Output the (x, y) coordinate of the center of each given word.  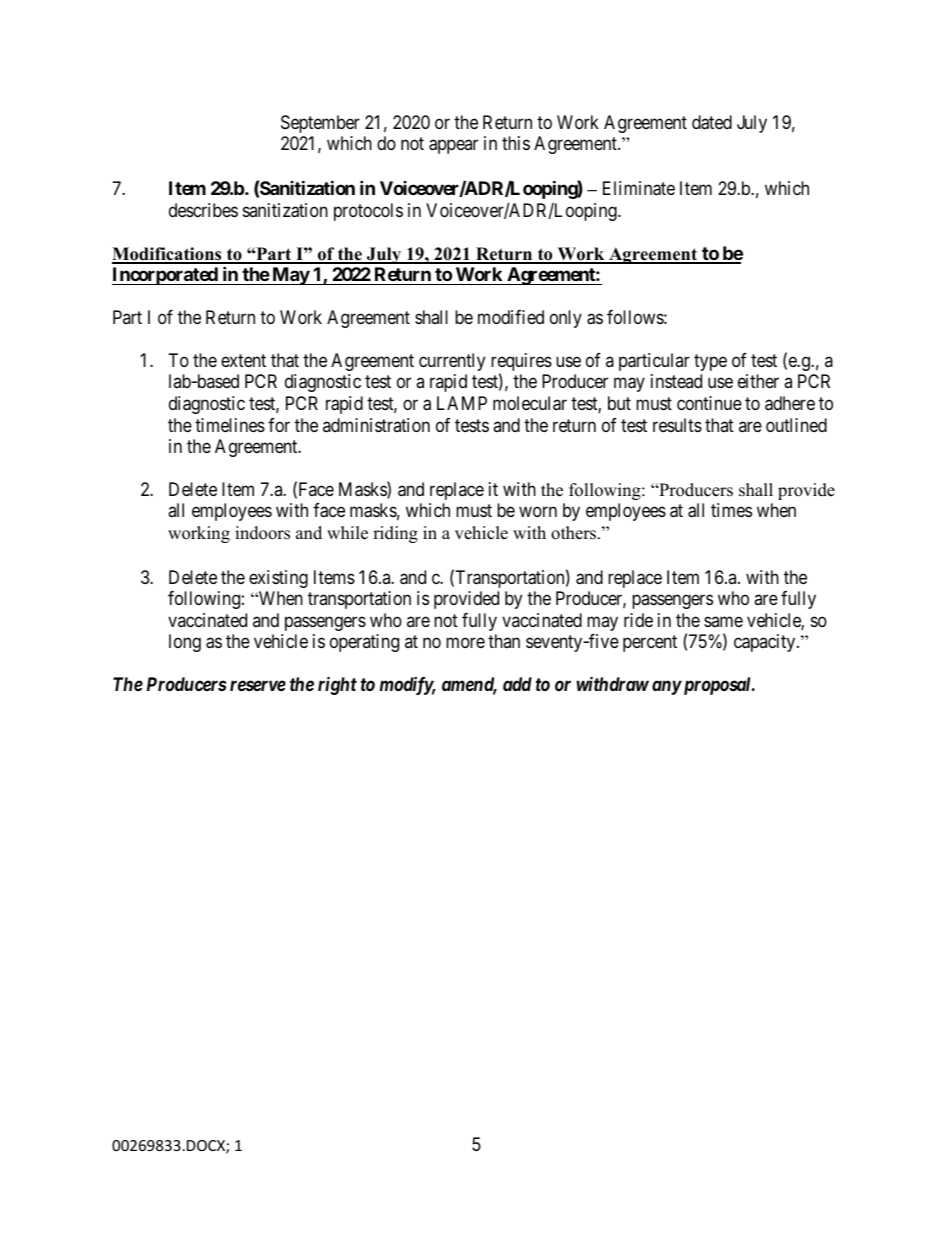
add (517, 684)
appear (453, 147)
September (320, 124)
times (731, 510)
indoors (262, 533)
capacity (766, 643)
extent (243, 360)
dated (712, 122)
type (710, 362)
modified (511, 317)
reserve (258, 685)
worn (538, 512)
